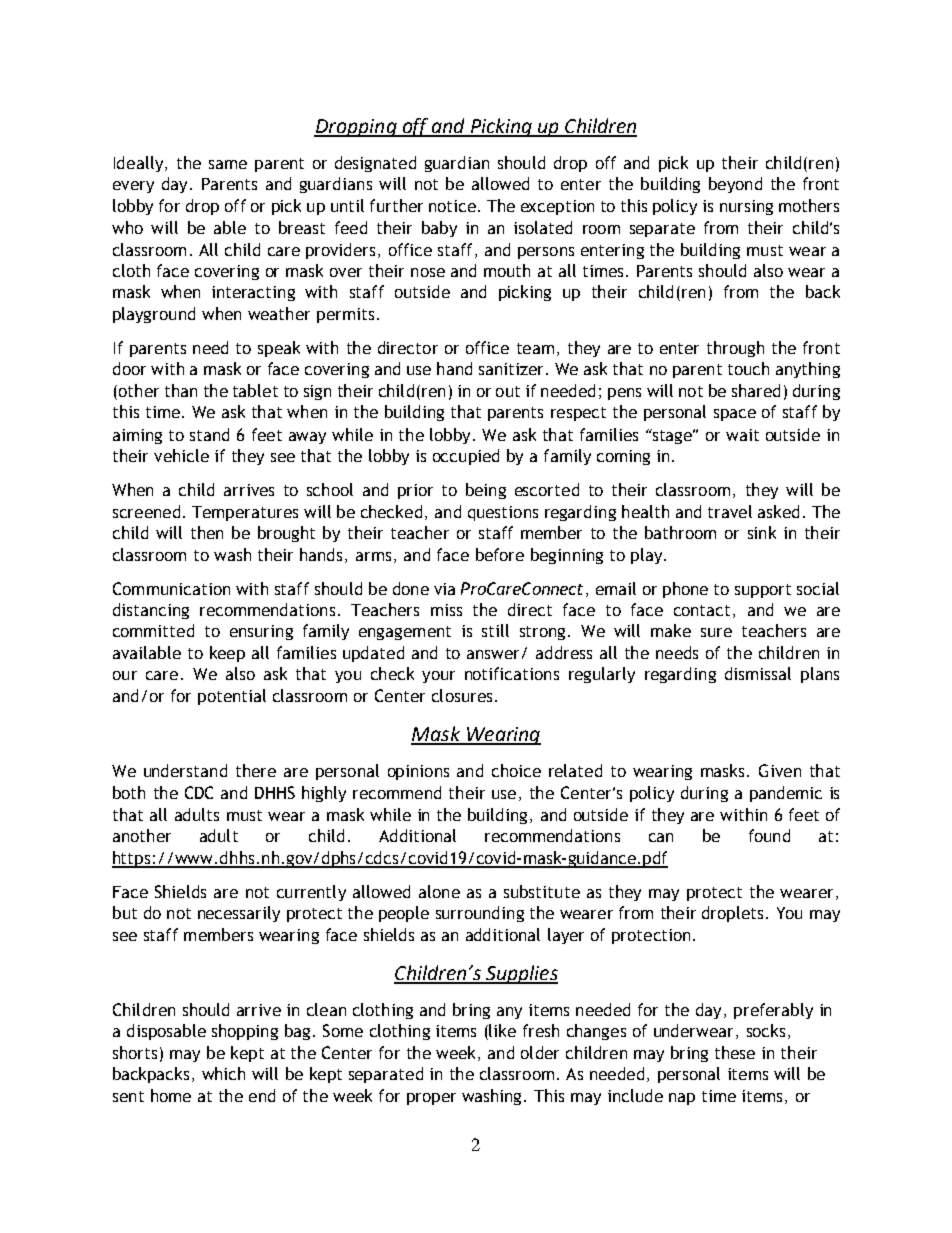  Describe the element at coordinates (735, 185) in the screenshot. I see `beyond` at that location.
